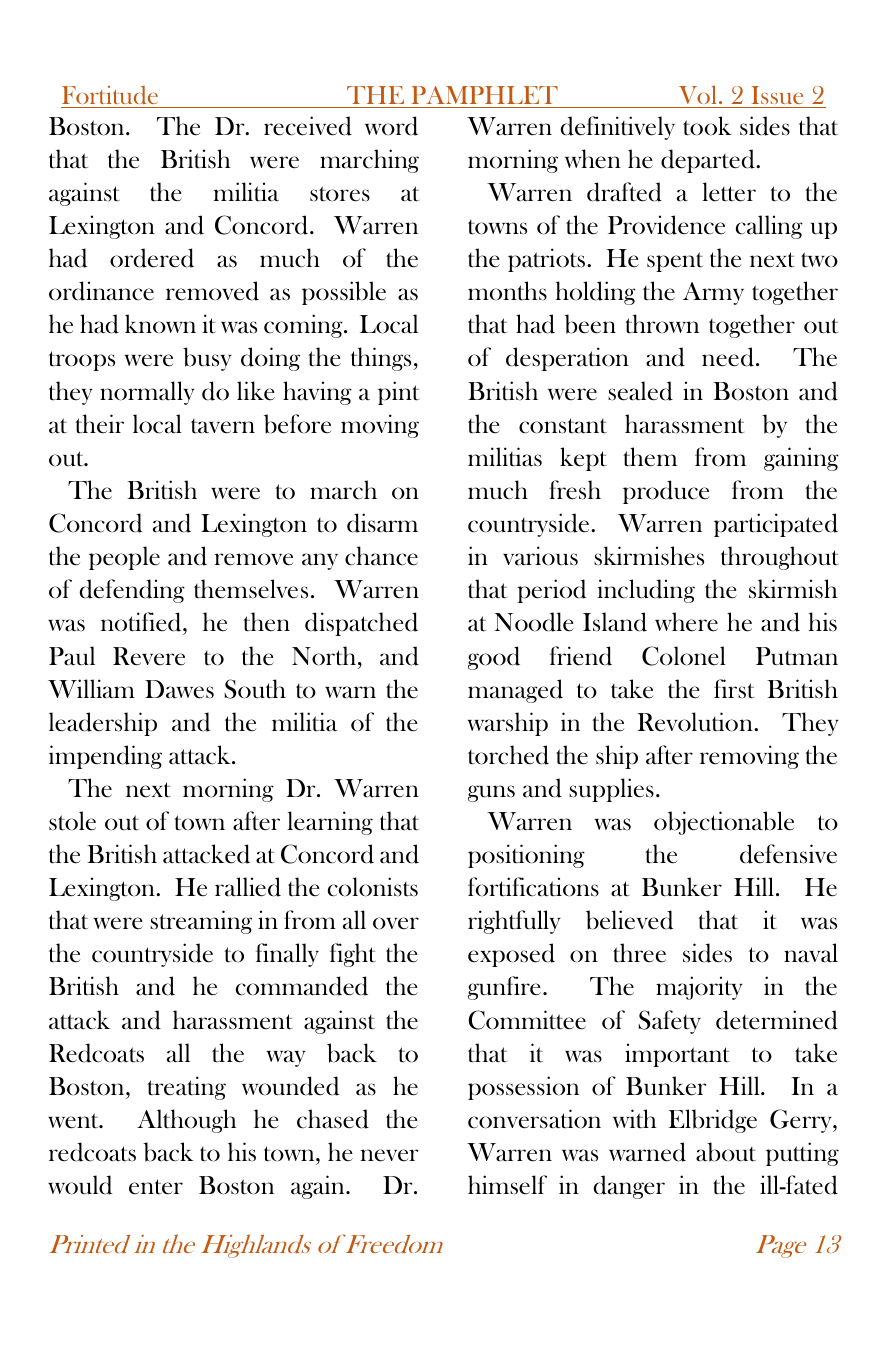  What do you see at coordinates (788, 854) in the screenshot?
I see `defensive` at bounding box center [788, 854].
